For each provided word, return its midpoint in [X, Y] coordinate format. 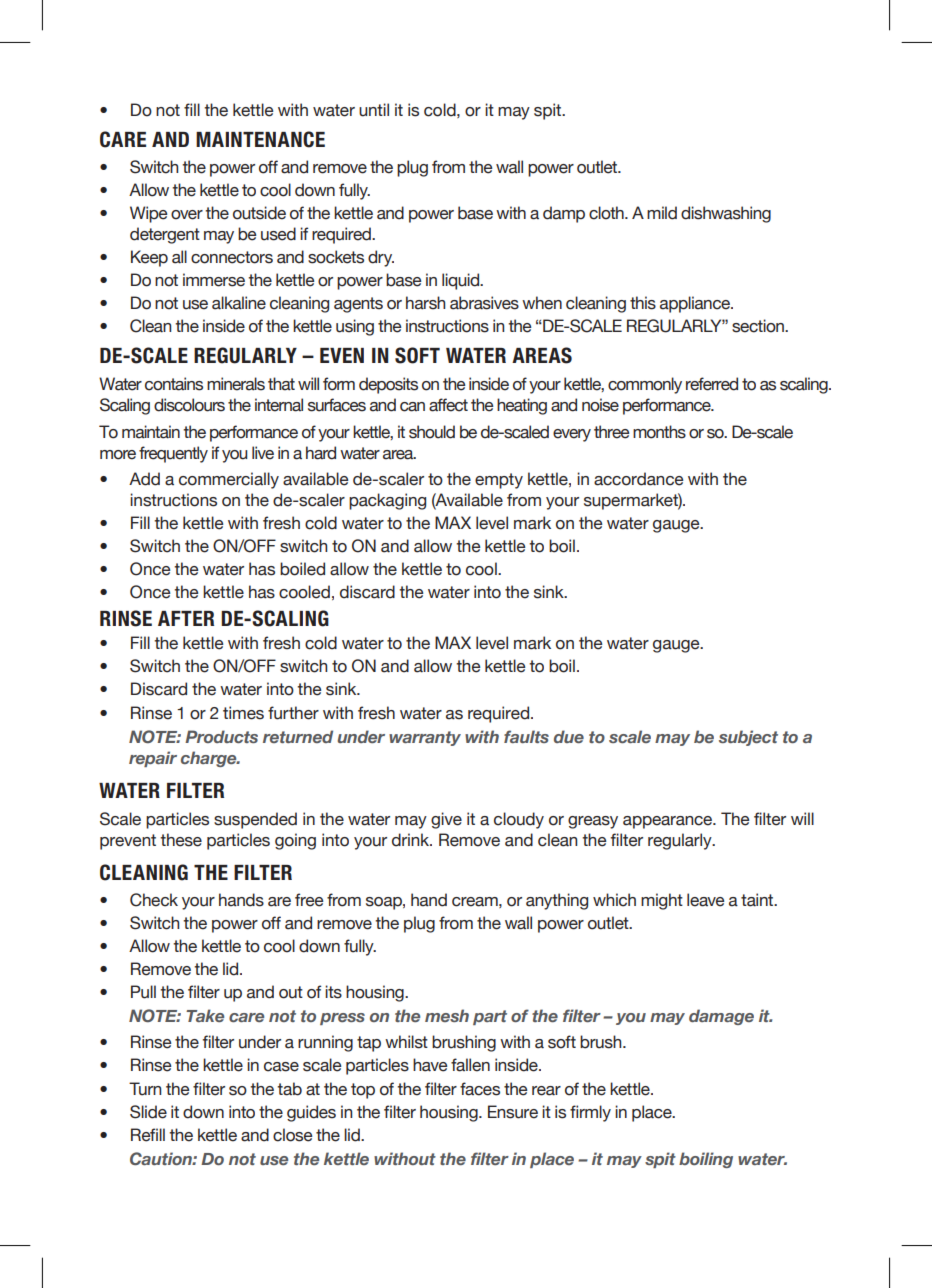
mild [662, 213]
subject [748, 738]
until [374, 110]
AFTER [186, 618]
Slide [148, 1112]
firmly [590, 1113]
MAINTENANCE [260, 139]
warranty [425, 738]
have [430, 1065]
